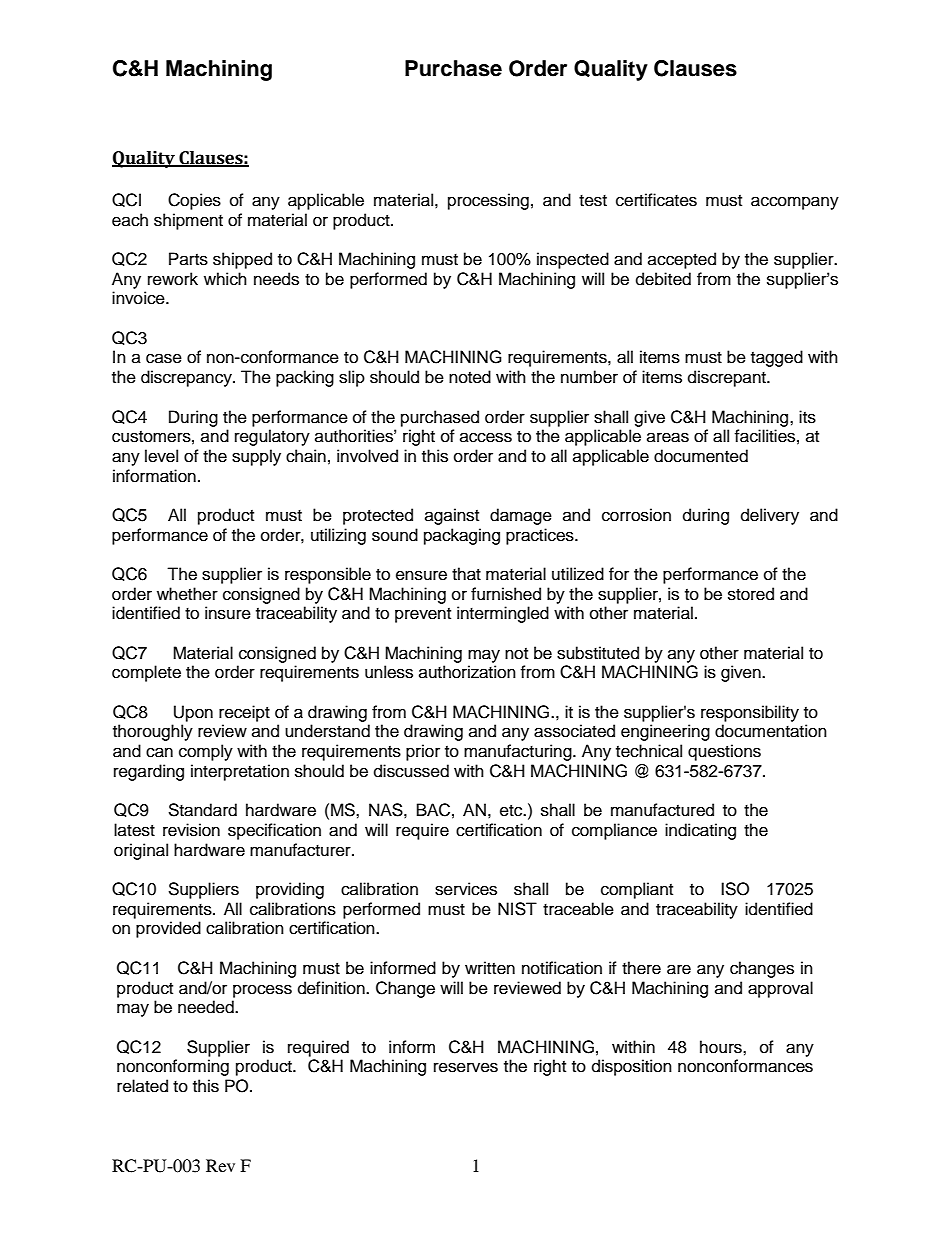 The image size is (952, 1233). Describe the element at coordinates (467, 672) in the screenshot. I see `authorization` at that location.
